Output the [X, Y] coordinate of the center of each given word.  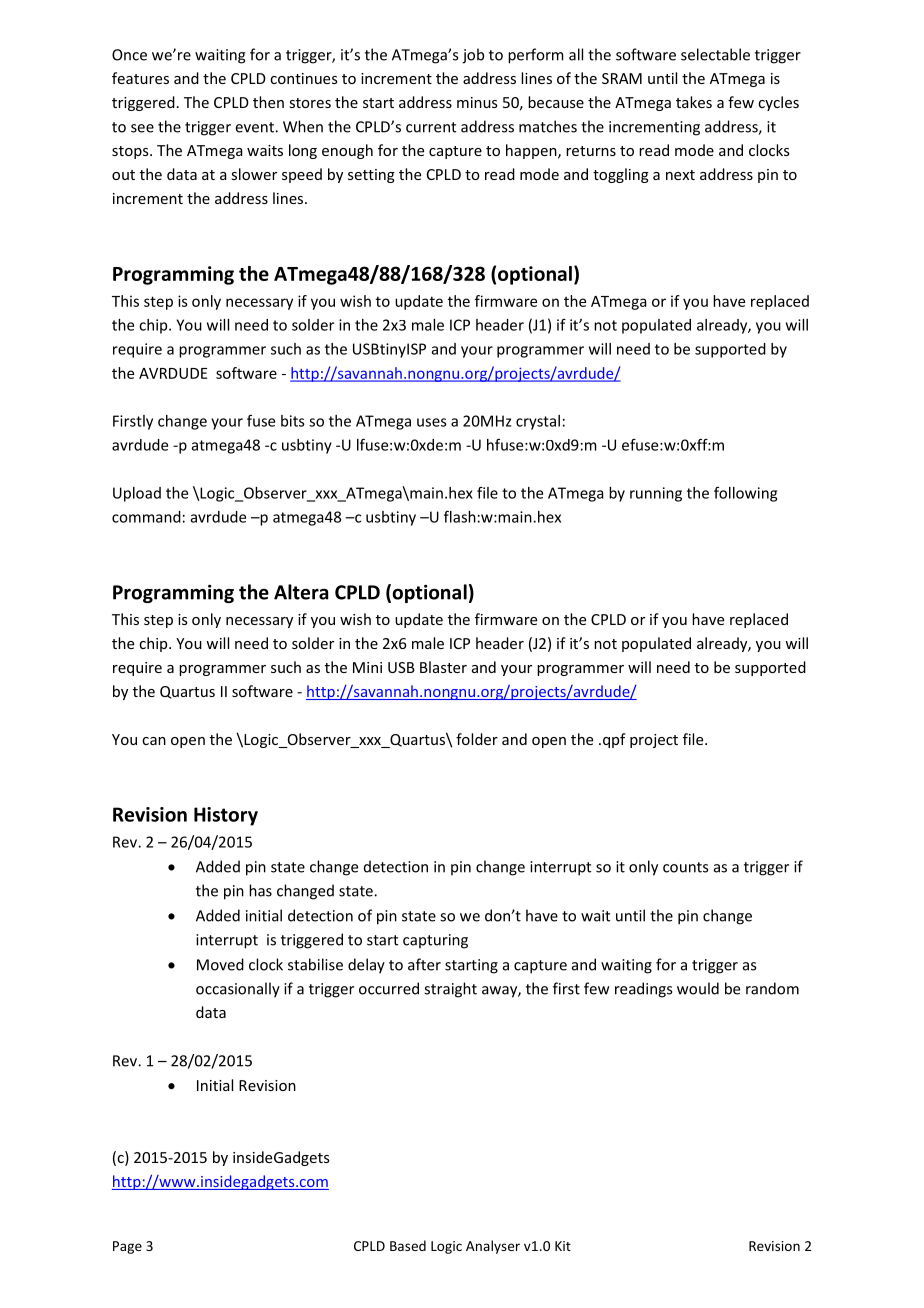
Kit [563, 1246]
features [140, 78]
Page [127, 1247]
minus [477, 102]
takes [694, 102]
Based [408, 1245]
